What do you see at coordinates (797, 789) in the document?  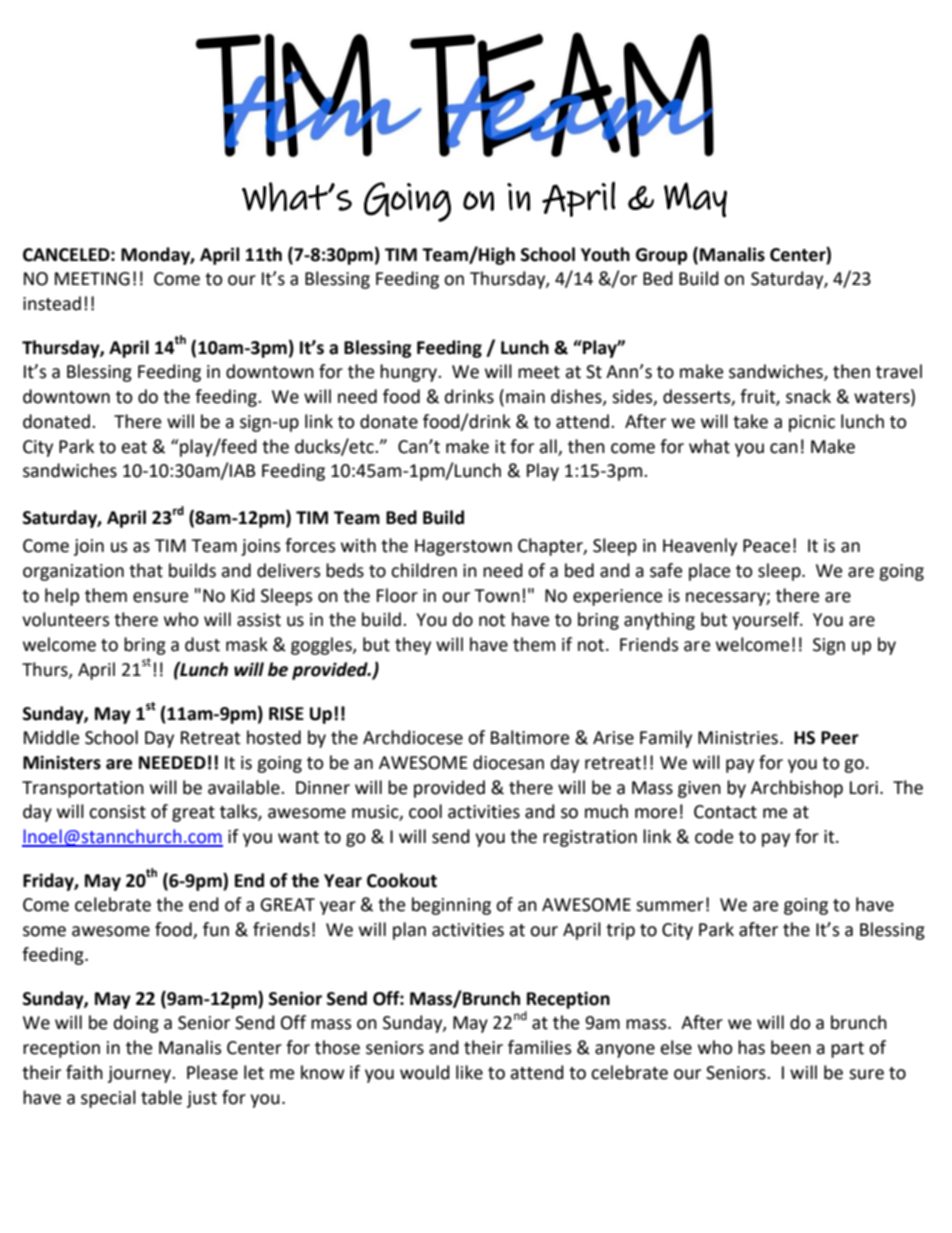 I see `Archbishop` at bounding box center [797, 789].
